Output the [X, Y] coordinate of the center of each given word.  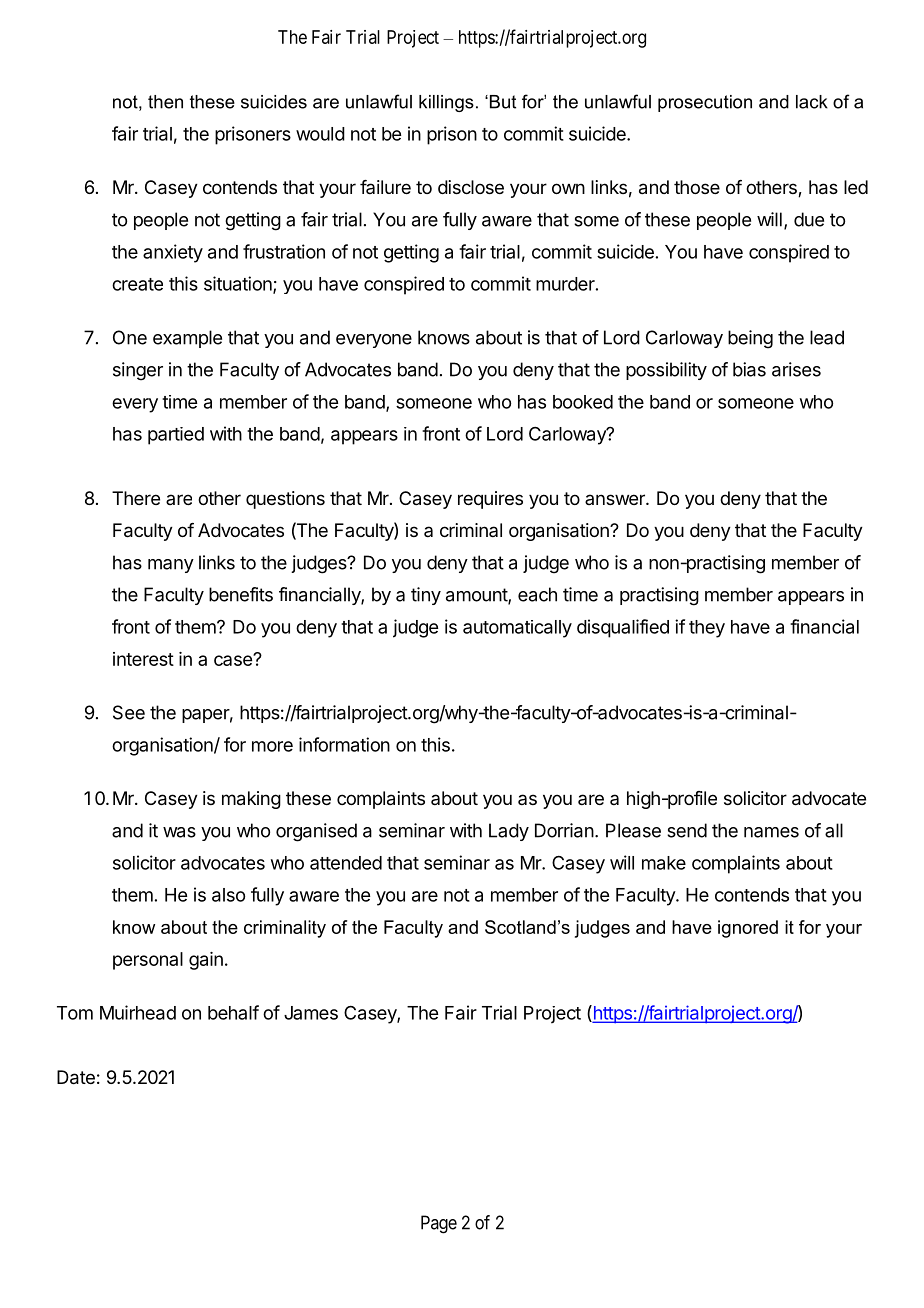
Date [76, 1077]
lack [812, 102]
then [165, 102]
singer [138, 371]
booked [583, 402]
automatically [517, 629]
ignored [748, 929]
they [707, 629]
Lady [509, 832]
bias [749, 369]
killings [446, 103]
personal [148, 961]
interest [143, 659]
